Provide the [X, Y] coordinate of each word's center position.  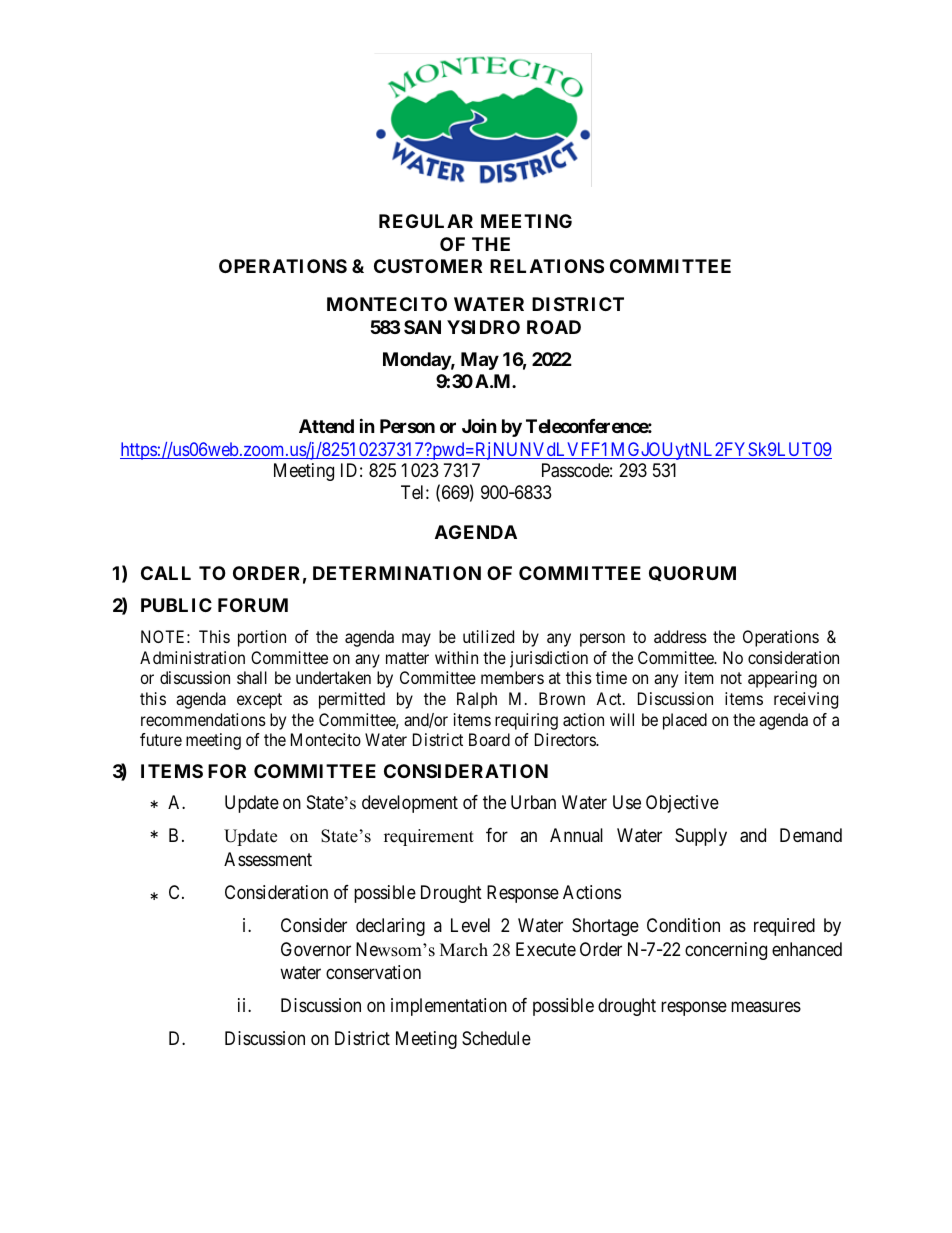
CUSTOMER [428, 266]
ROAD [554, 327]
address [680, 636]
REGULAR [426, 221]
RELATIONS [547, 266]
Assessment [268, 859]
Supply [701, 837]
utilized [488, 636]
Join [479, 426]
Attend [326, 426]
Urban [533, 802]
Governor [316, 949]
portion [262, 638]
